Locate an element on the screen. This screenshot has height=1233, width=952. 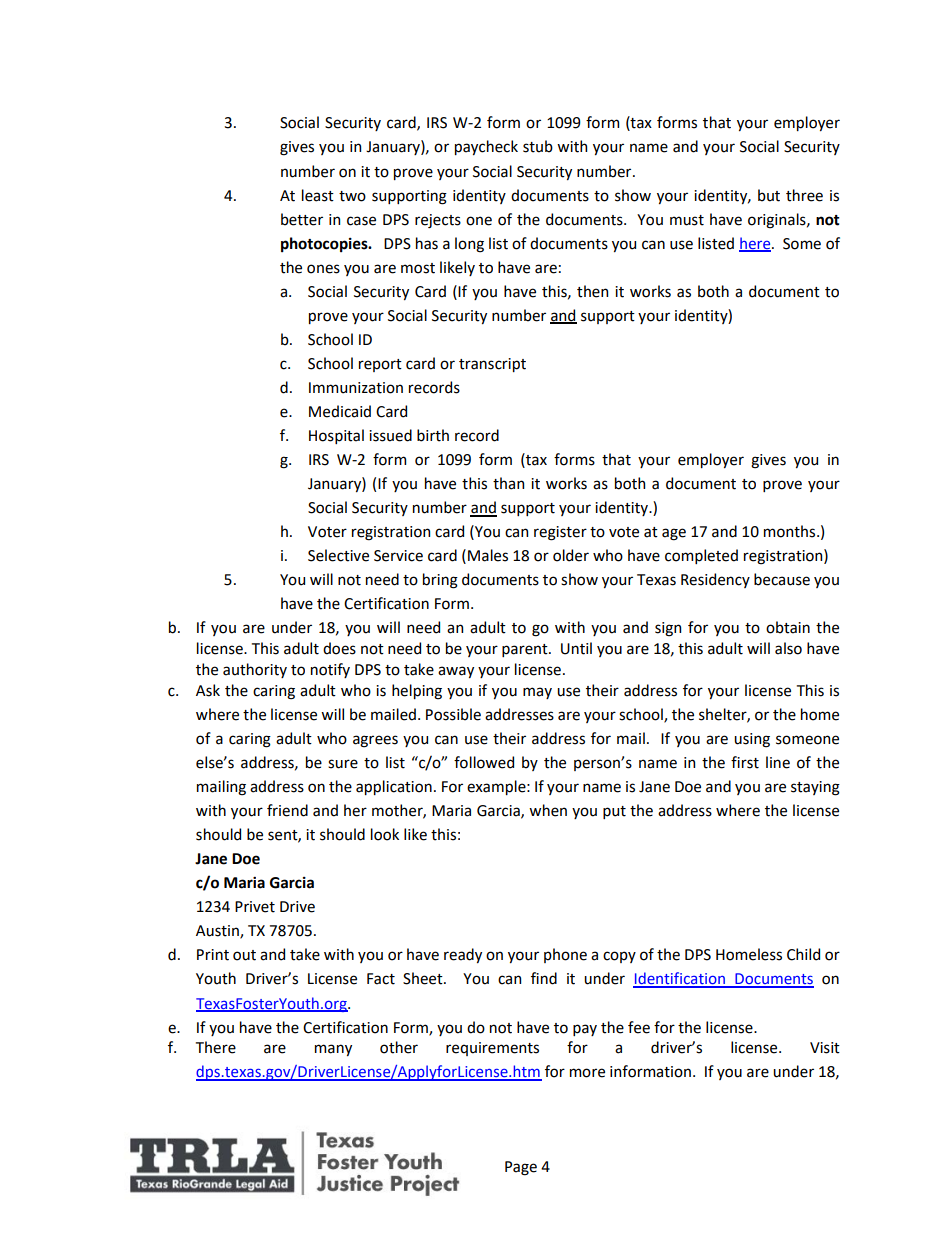
also is located at coordinates (788, 648).
